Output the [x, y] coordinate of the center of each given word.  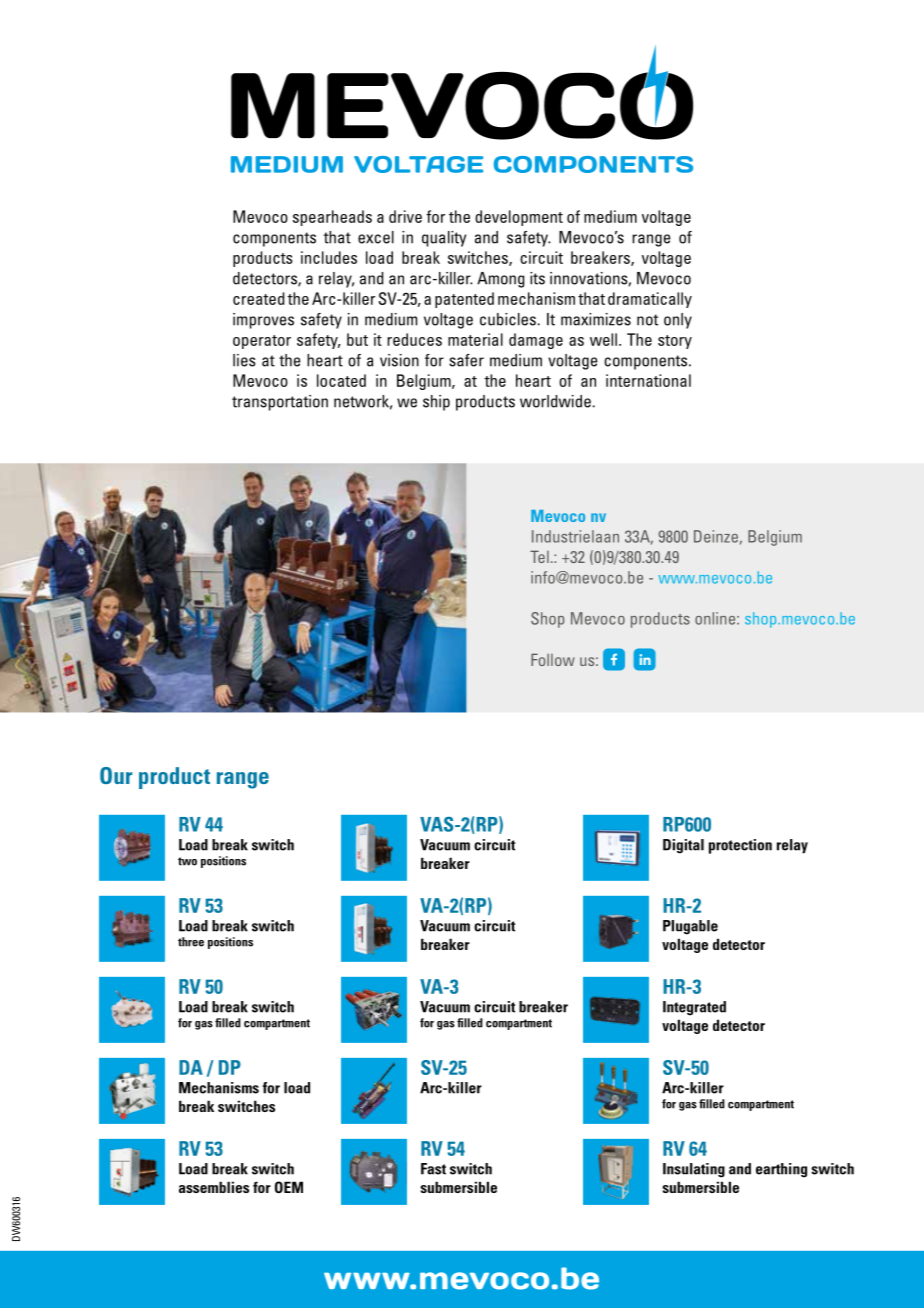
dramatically [650, 300]
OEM [289, 1187]
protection [740, 846]
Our [116, 775]
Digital [683, 846]
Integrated [694, 1008]
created [258, 298]
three [191, 942]
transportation [280, 403]
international [648, 380]
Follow [553, 659]
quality [444, 239]
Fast [433, 1169]
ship [436, 403]
